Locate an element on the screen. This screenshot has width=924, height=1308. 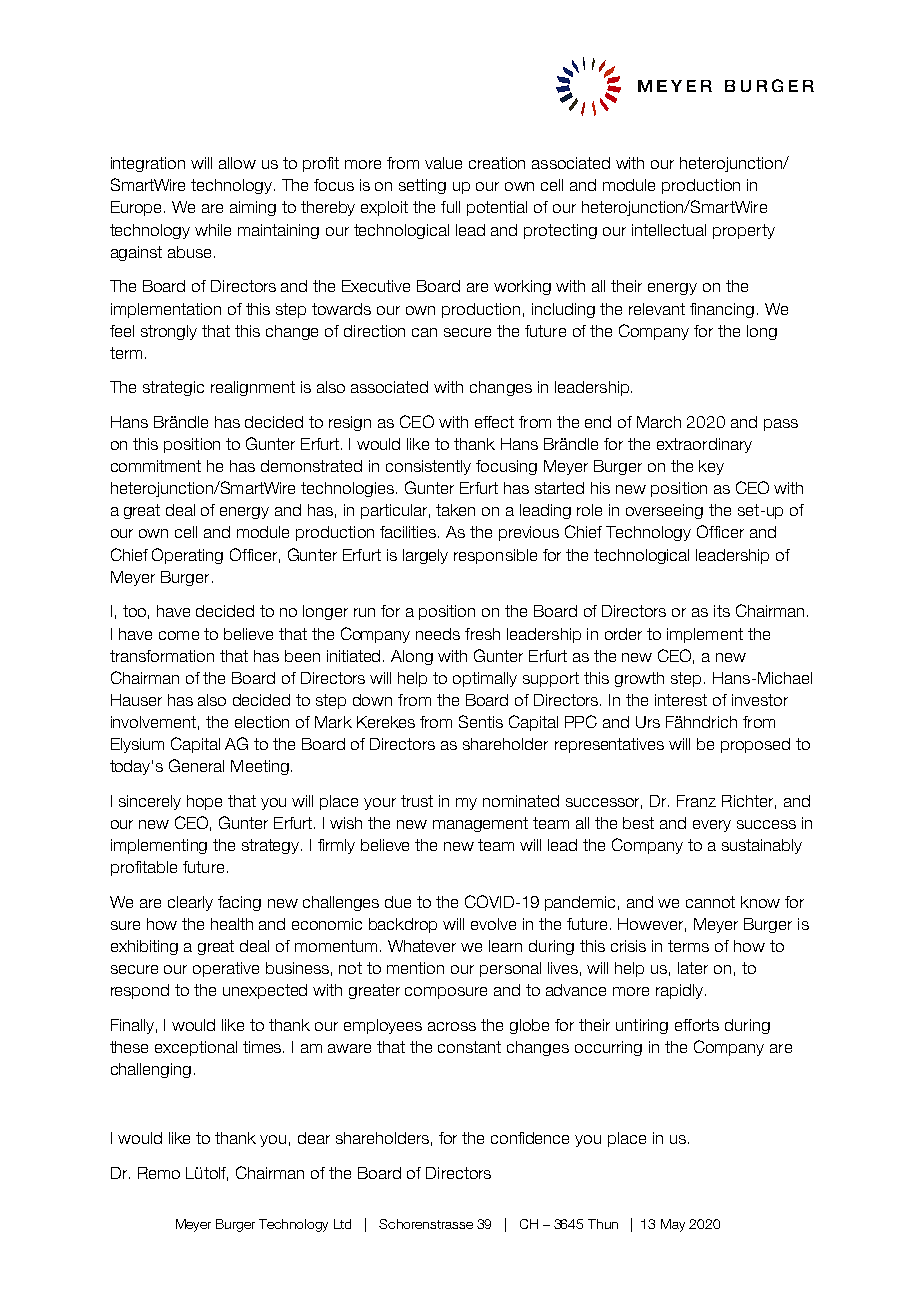
March is located at coordinates (659, 422).
